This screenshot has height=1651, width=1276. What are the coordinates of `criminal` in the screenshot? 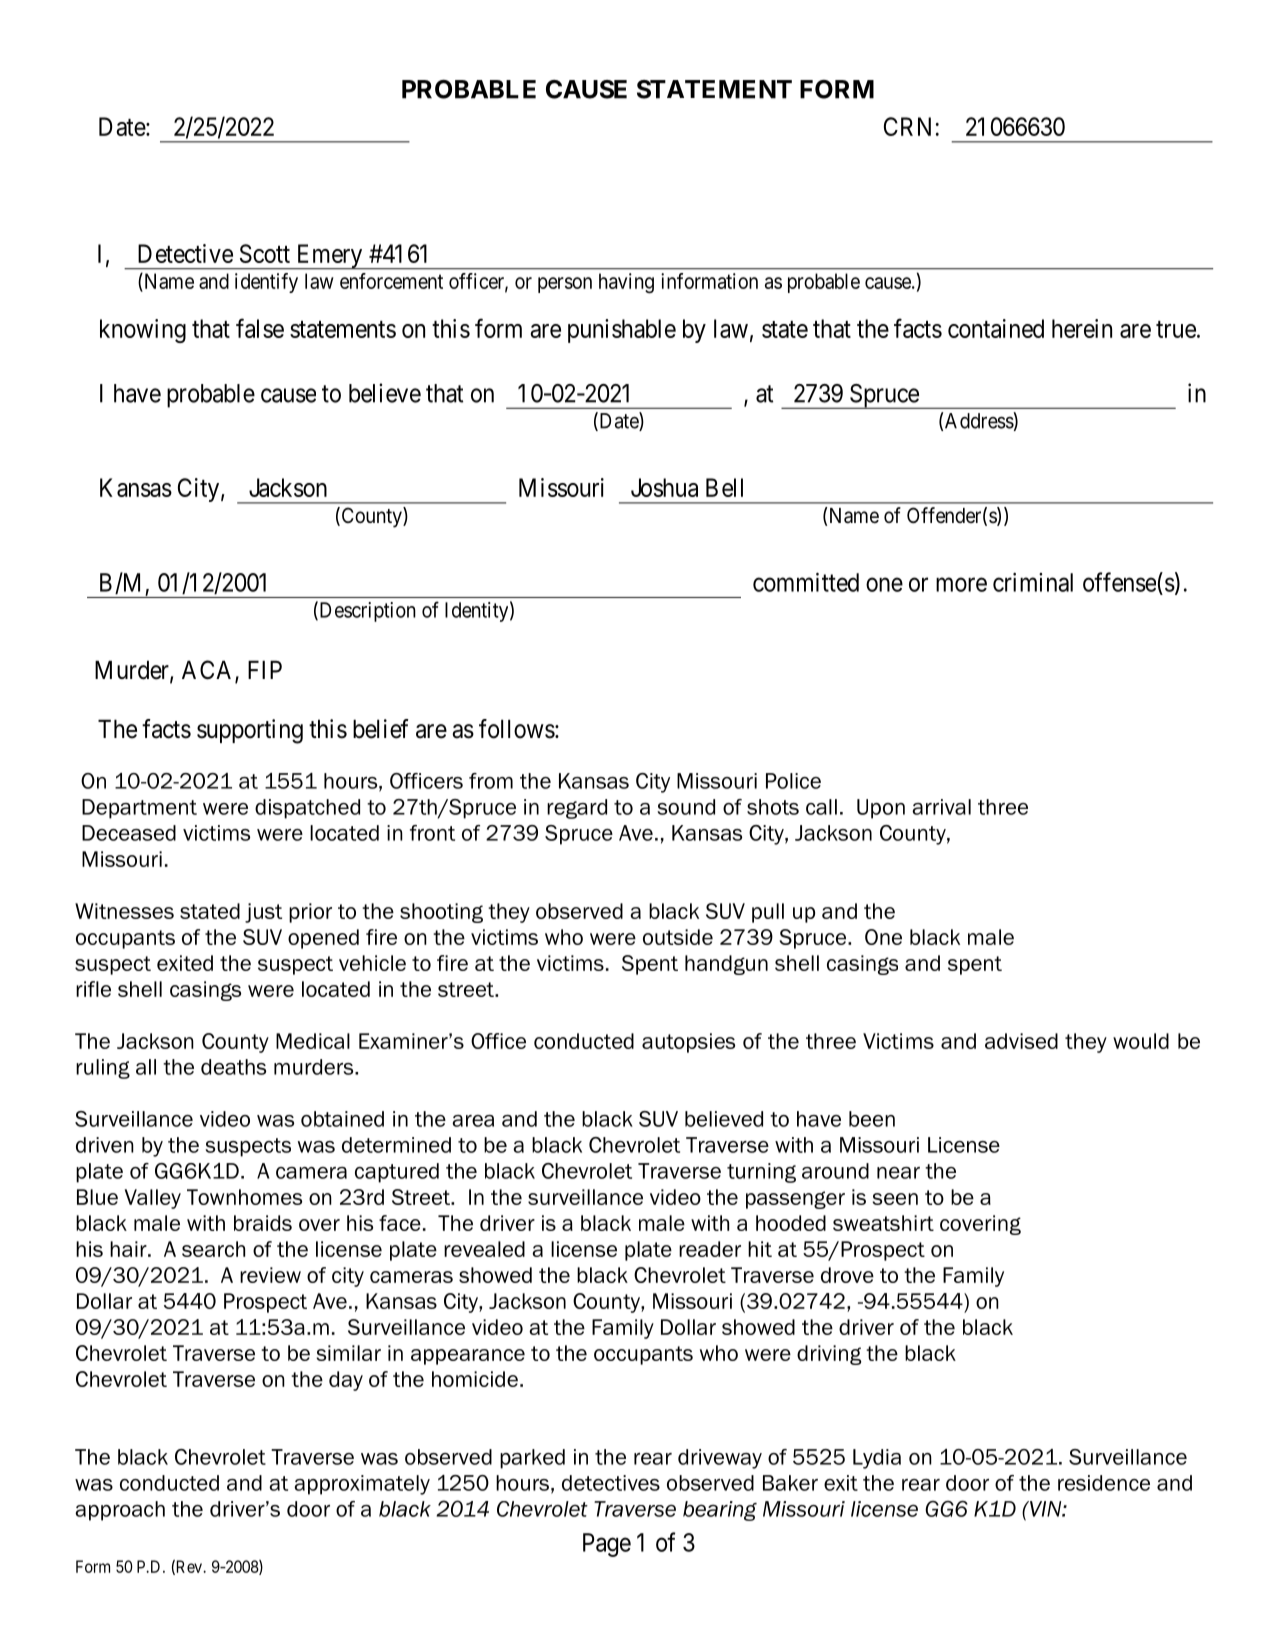 It's located at (1033, 582).
